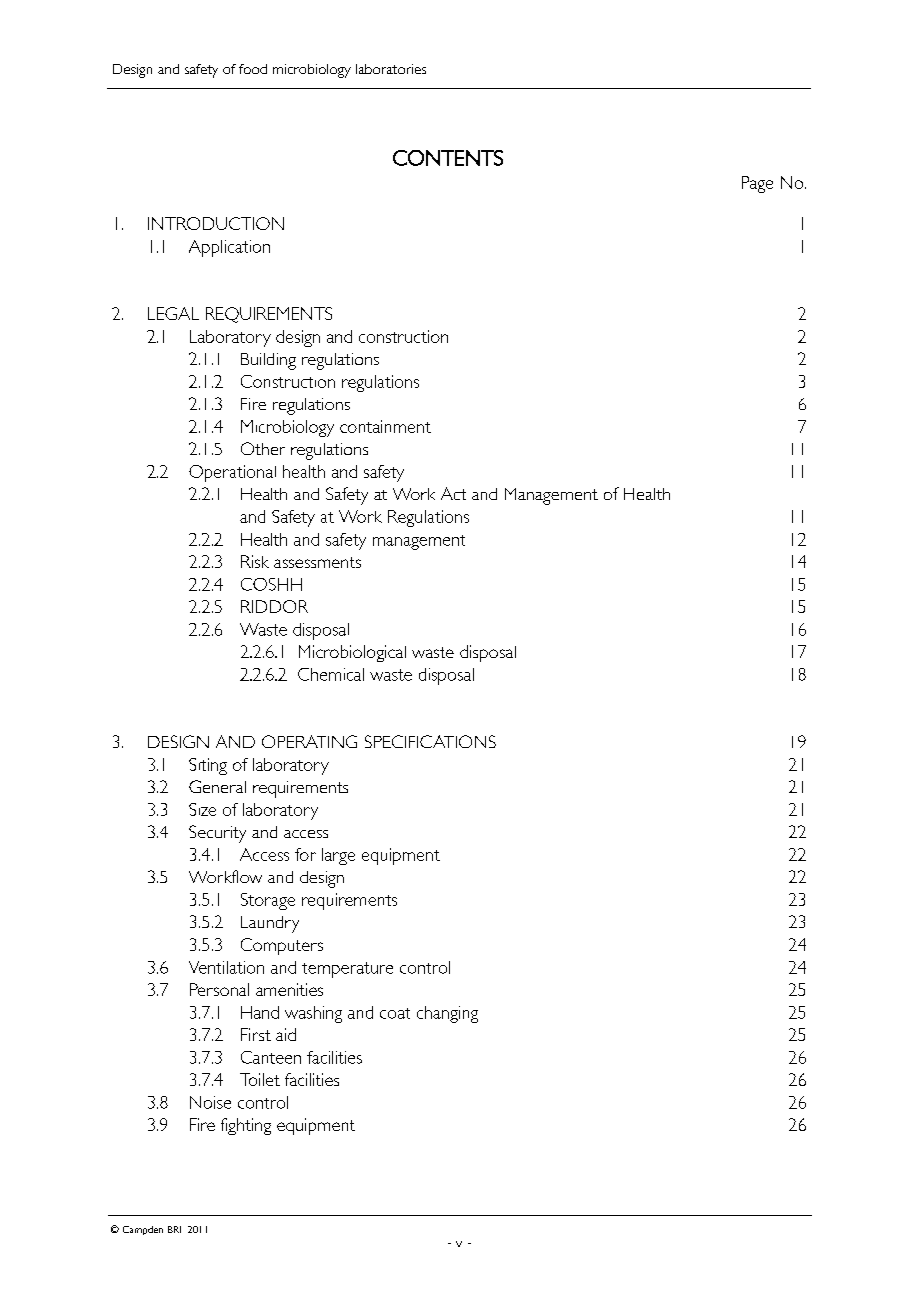 The height and width of the document is (1308, 924). What do you see at coordinates (174, 1229) in the document?
I see `BRI` at bounding box center [174, 1229].
